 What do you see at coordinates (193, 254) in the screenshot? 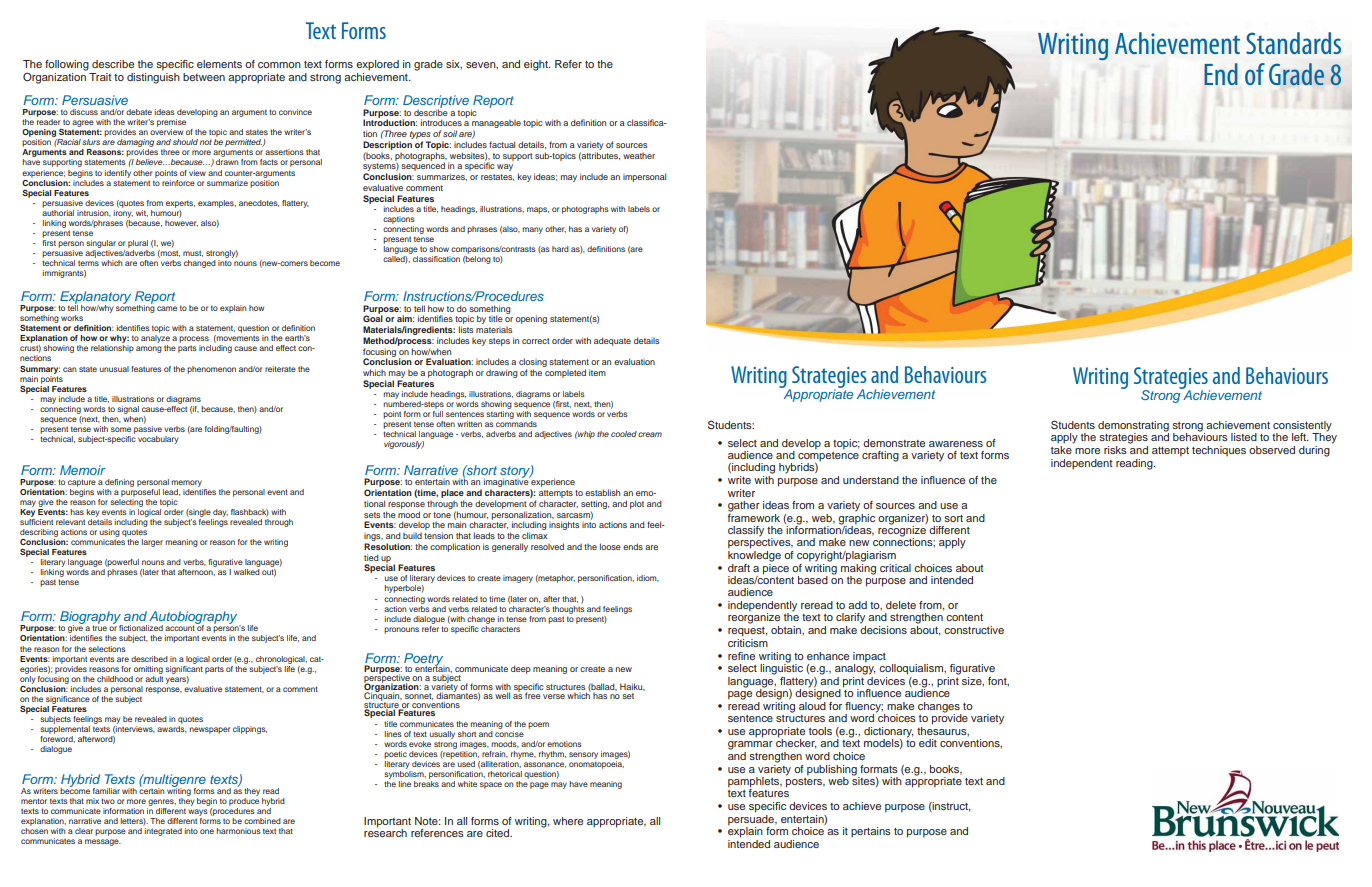
I see `must` at bounding box center [193, 254].
